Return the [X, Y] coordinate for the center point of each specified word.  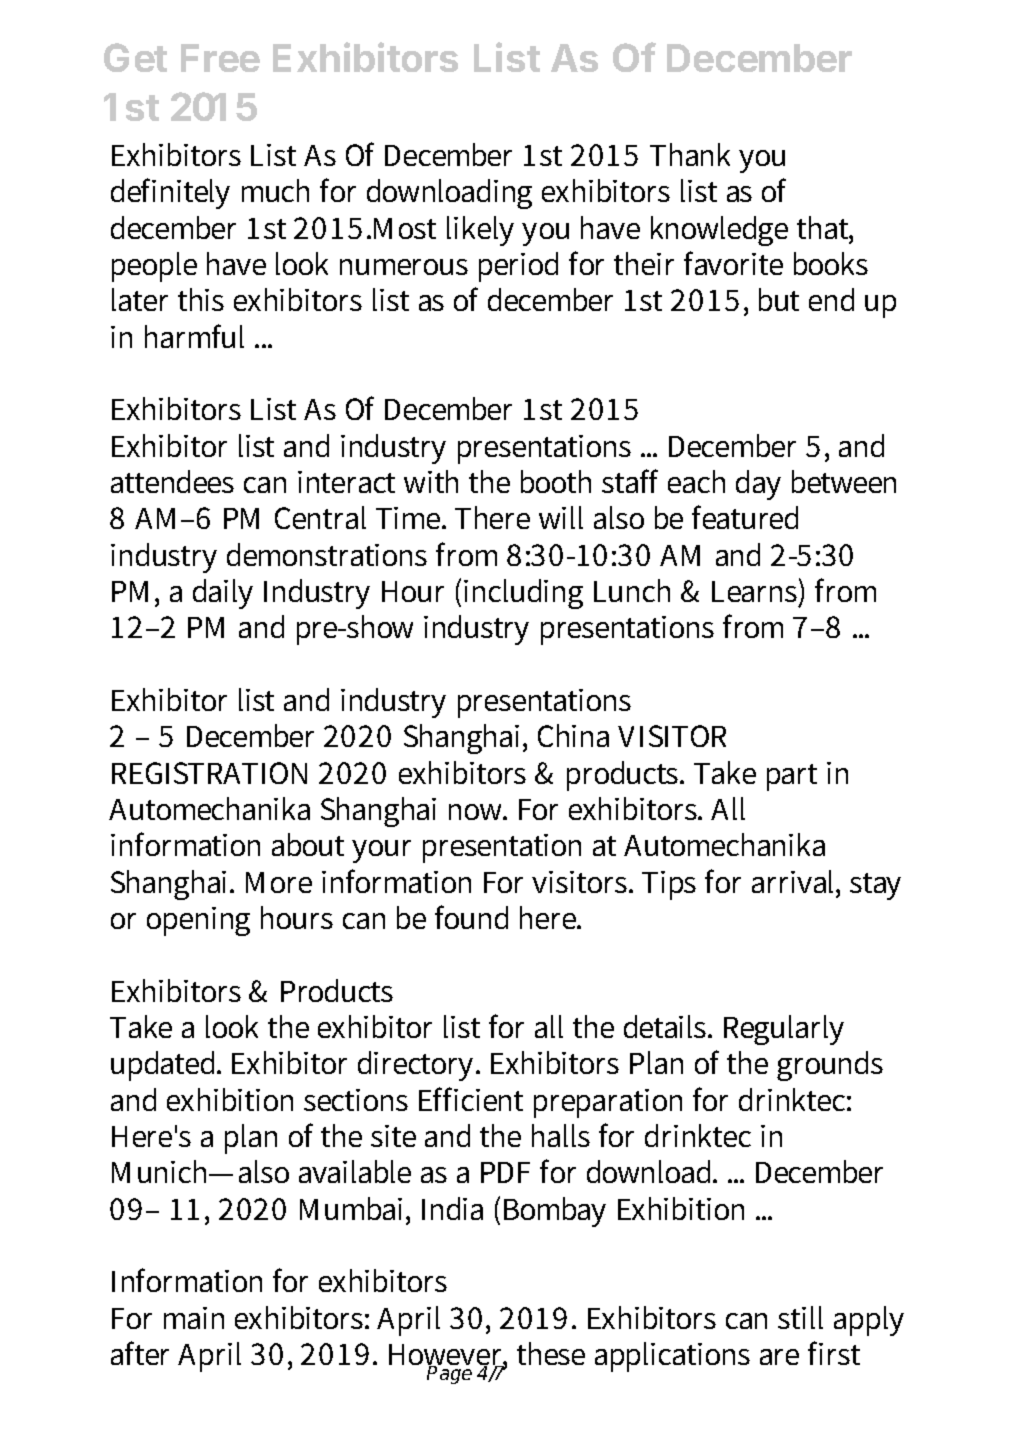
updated [165, 1066]
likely [480, 231]
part [792, 777]
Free [220, 58]
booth [556, 481]
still [800, 1317]
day [758, 485]
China [573, 735]
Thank [690, 154]
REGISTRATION [209, 773]
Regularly [784, 1030]
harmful [194, 336]
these [551, 1353]
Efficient [471, 1099]
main [194, 1318]
